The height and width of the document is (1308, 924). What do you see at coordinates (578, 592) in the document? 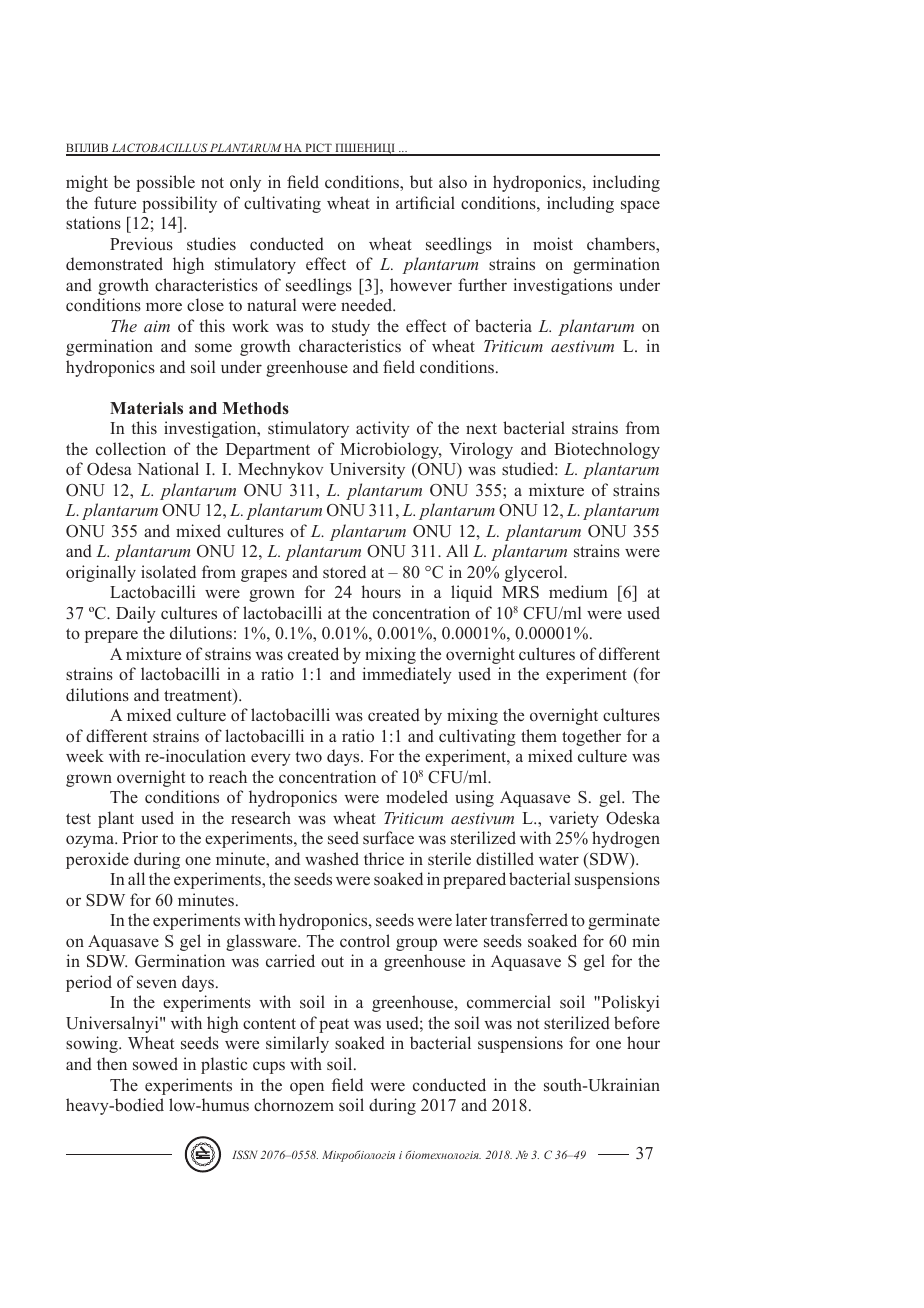
I see `medium` at bounding box center [578, 592].
